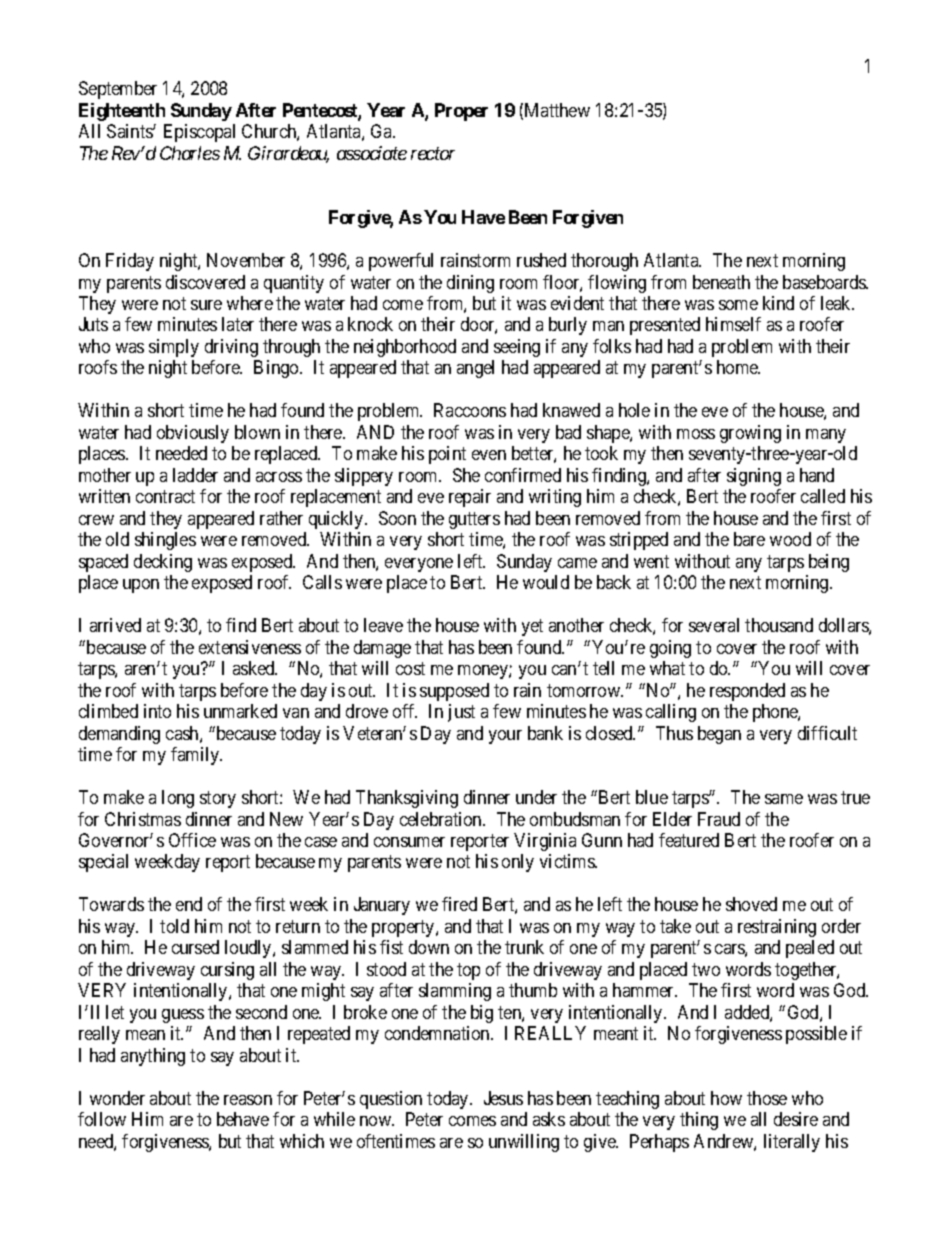  I want to click on gutters, so click(474, 520).
